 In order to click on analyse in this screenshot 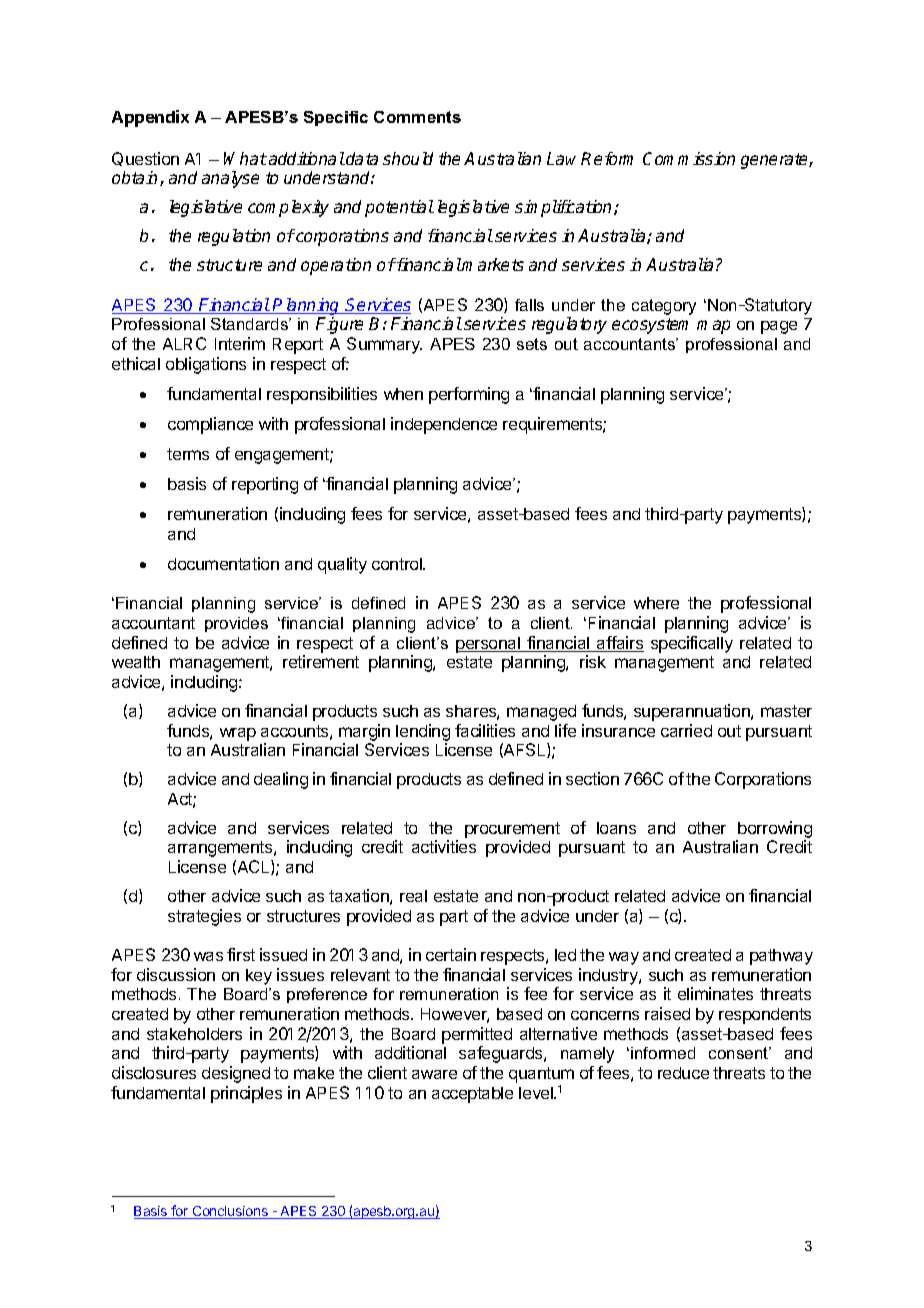, I will do `click(230, 179)`.
